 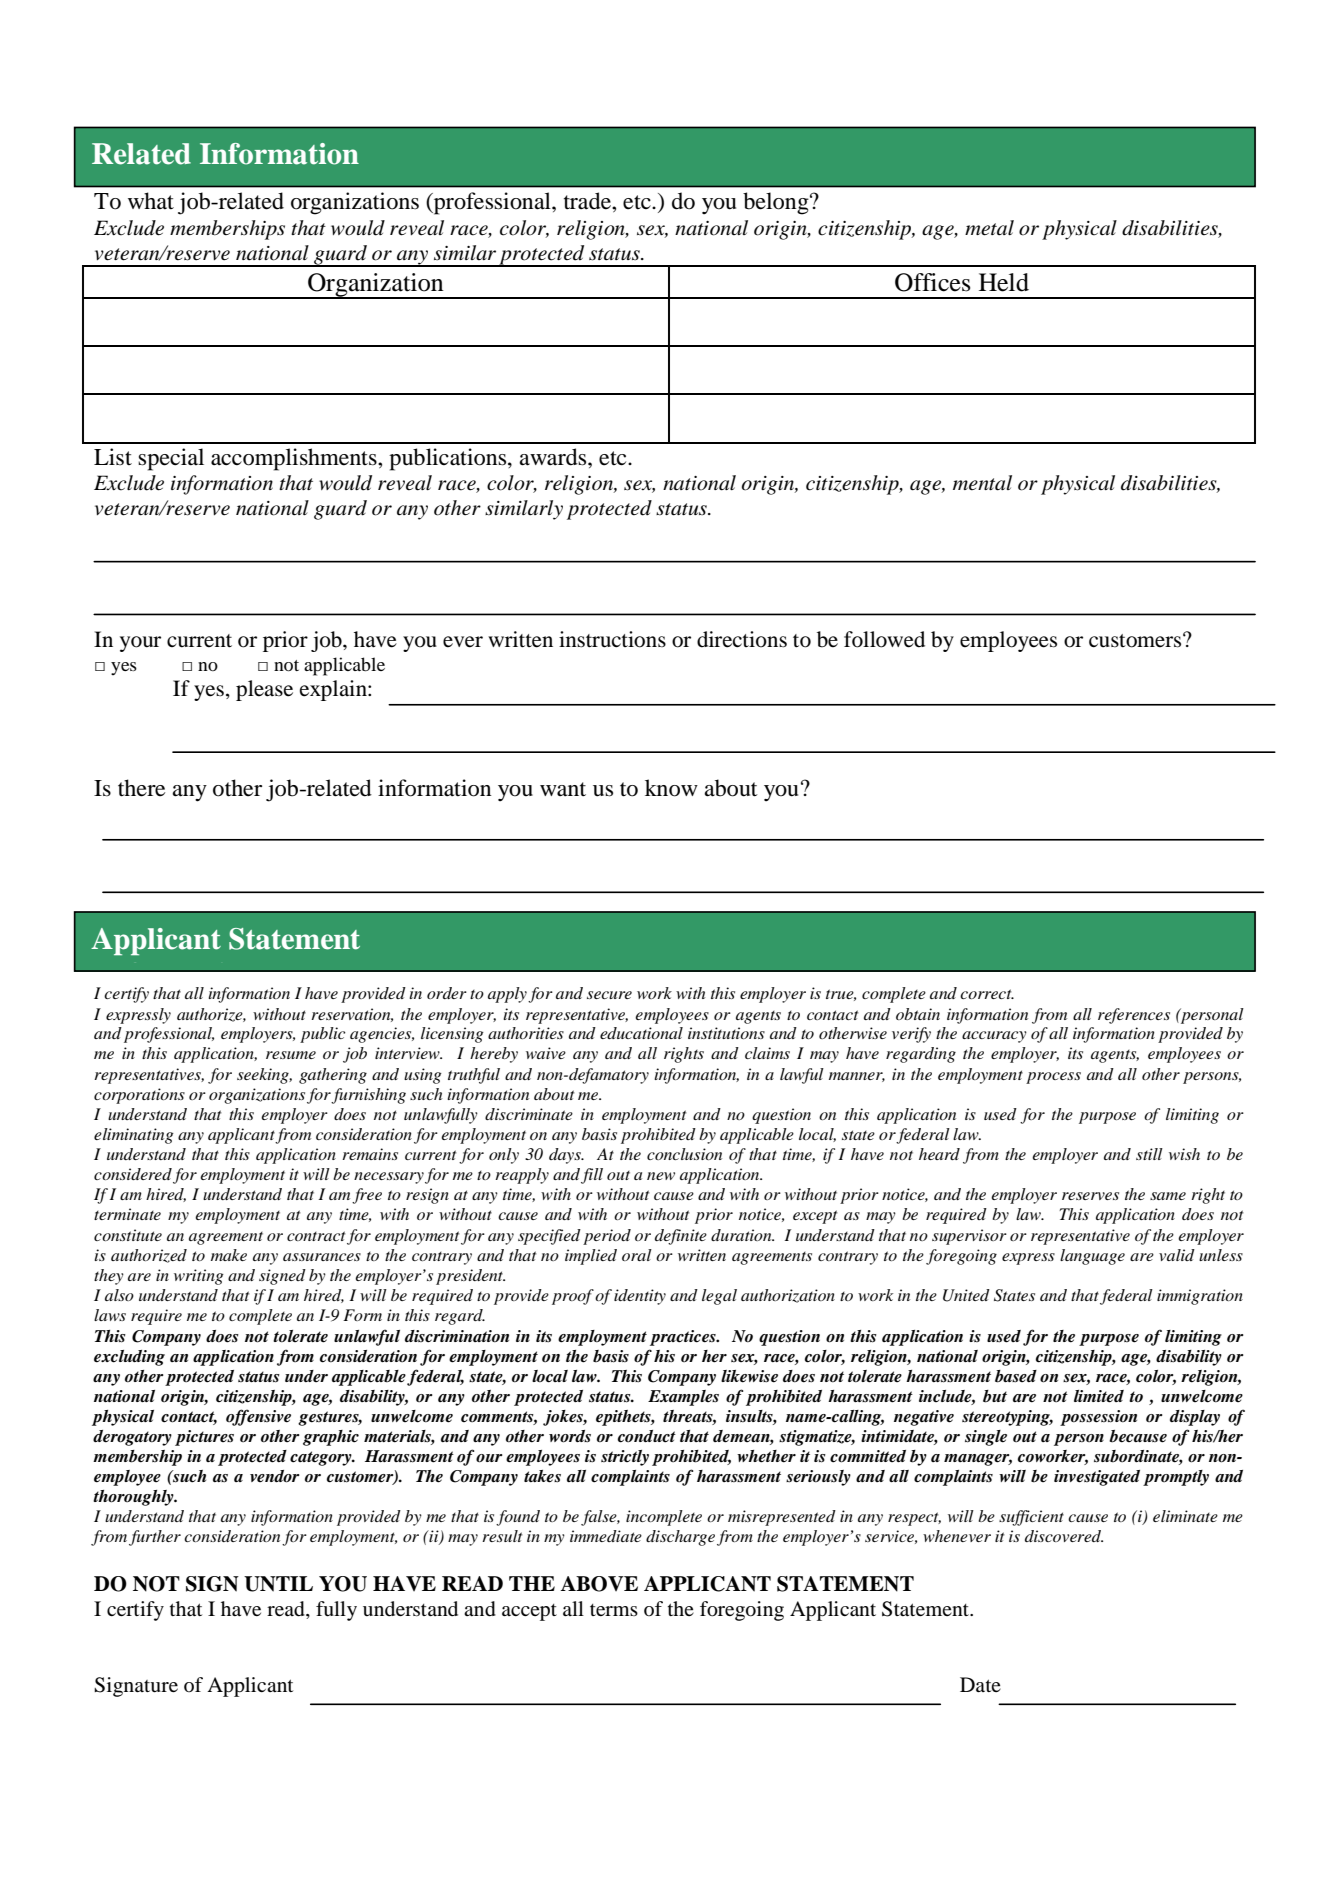 I want to click on educational, so click(x=641, y=1033).
